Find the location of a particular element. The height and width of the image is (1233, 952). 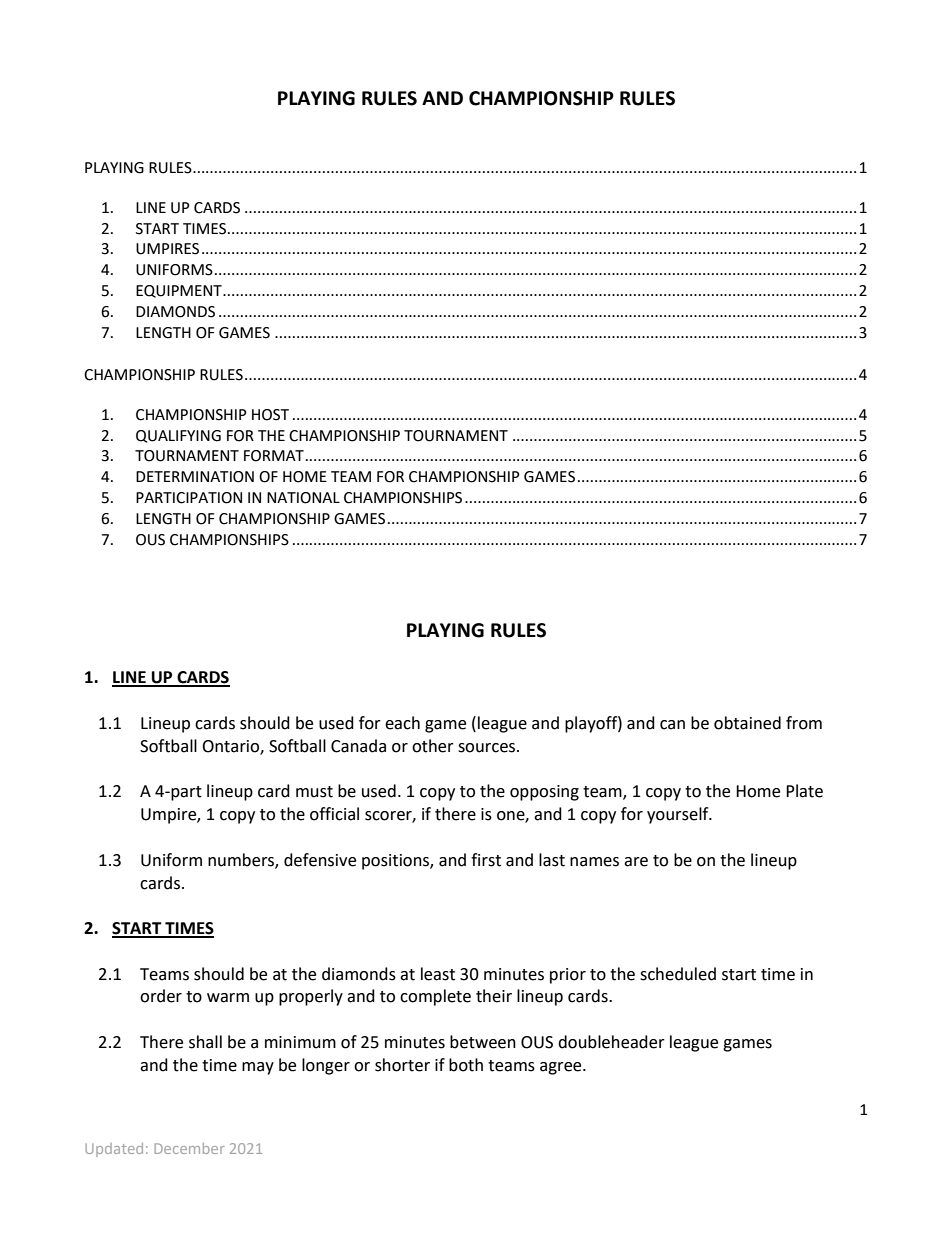

each is located at coordinates (402, 723).
